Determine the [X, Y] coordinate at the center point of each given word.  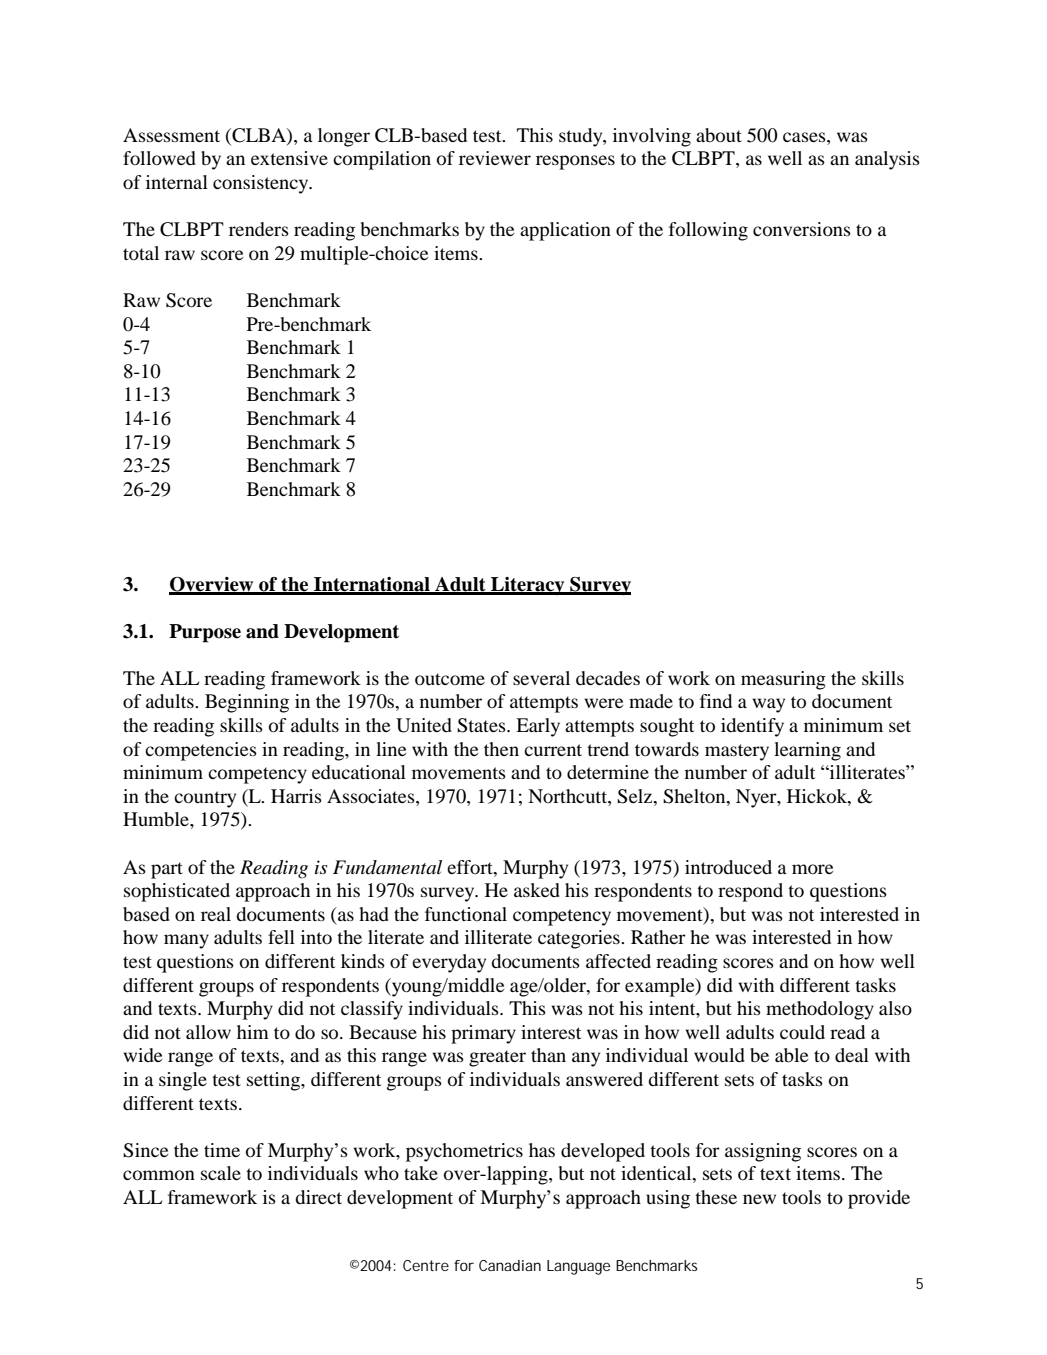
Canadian [510, 1265]
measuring [783, 680]
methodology [820, 1010]
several [541, 678]
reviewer [495, 158]
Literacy [528, 586]
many [186, 941]
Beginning [247, 703]
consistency [262, 184]
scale [221, 1173]
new [759, 1199]
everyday [449, 963]
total [141, 253]
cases [805, 137]
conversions [802, 229]
